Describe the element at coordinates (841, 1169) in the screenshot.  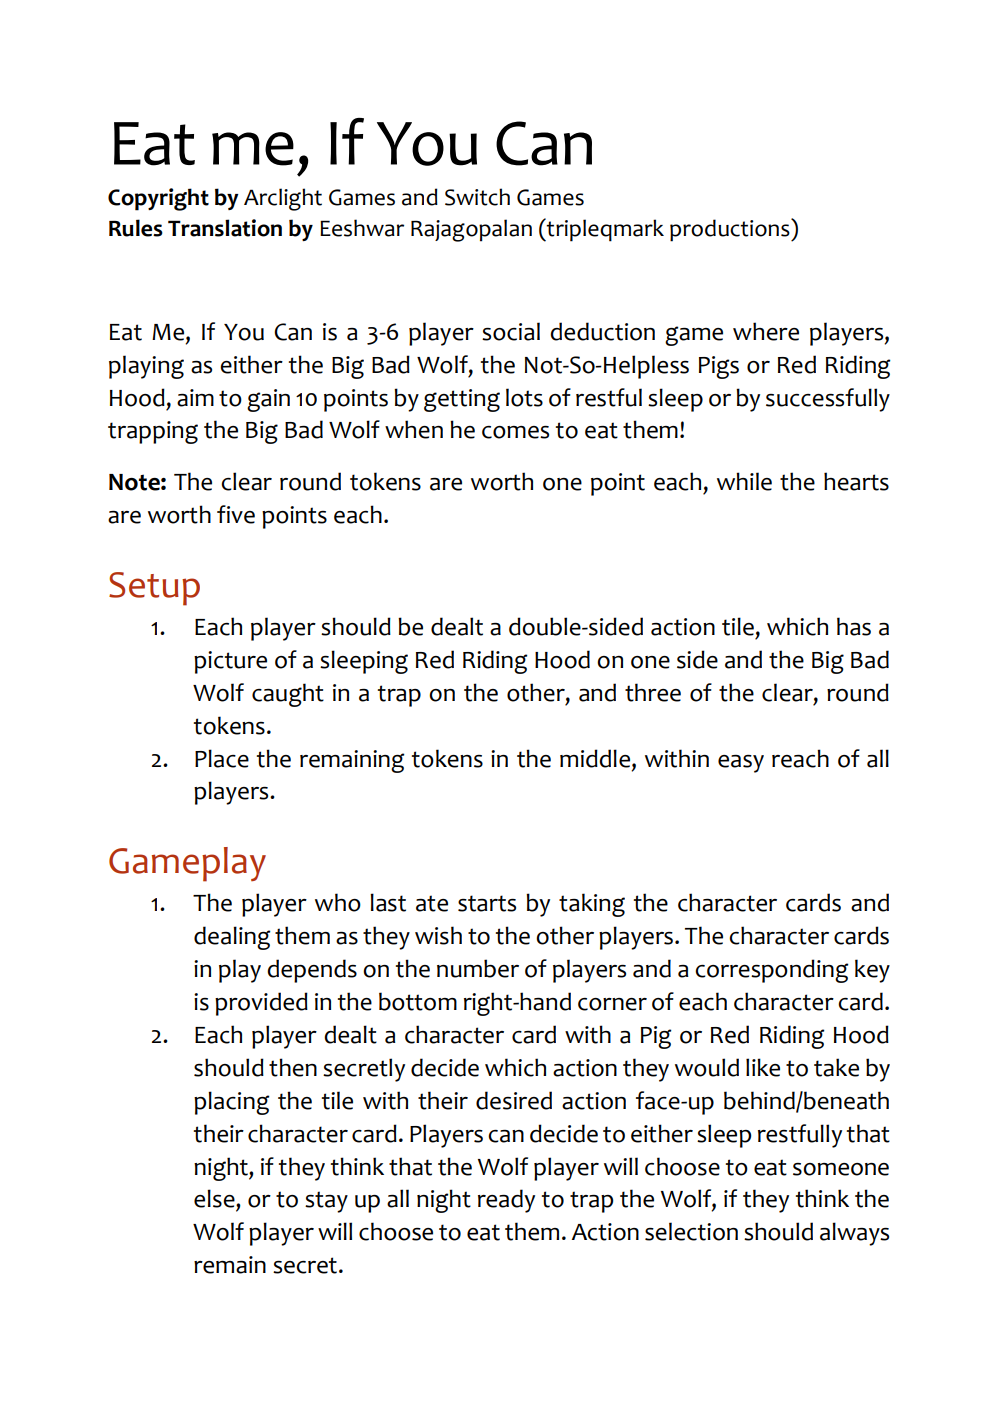
I see `someone` at that location.
